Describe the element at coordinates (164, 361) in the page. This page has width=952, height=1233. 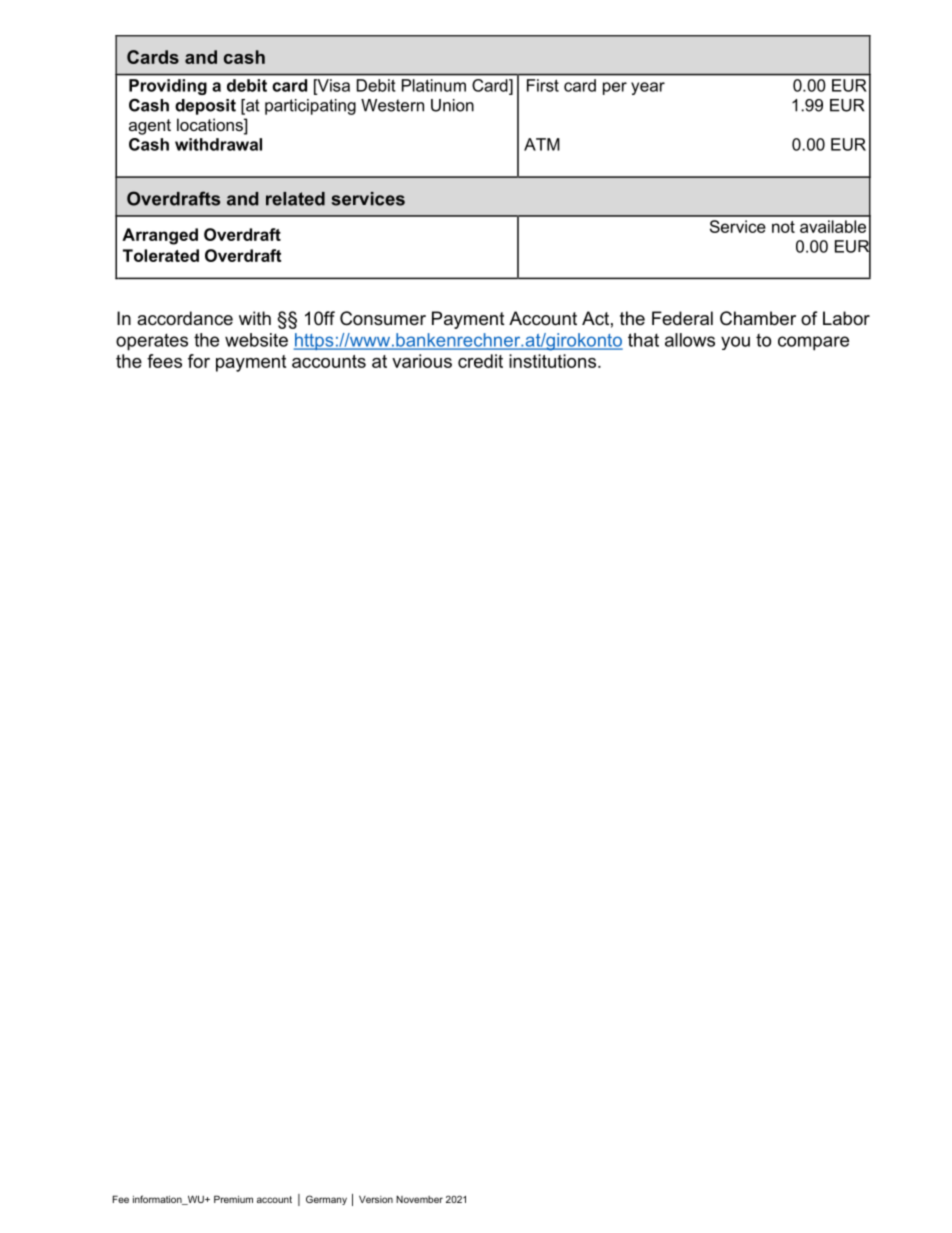
I see `fees` at that location.
